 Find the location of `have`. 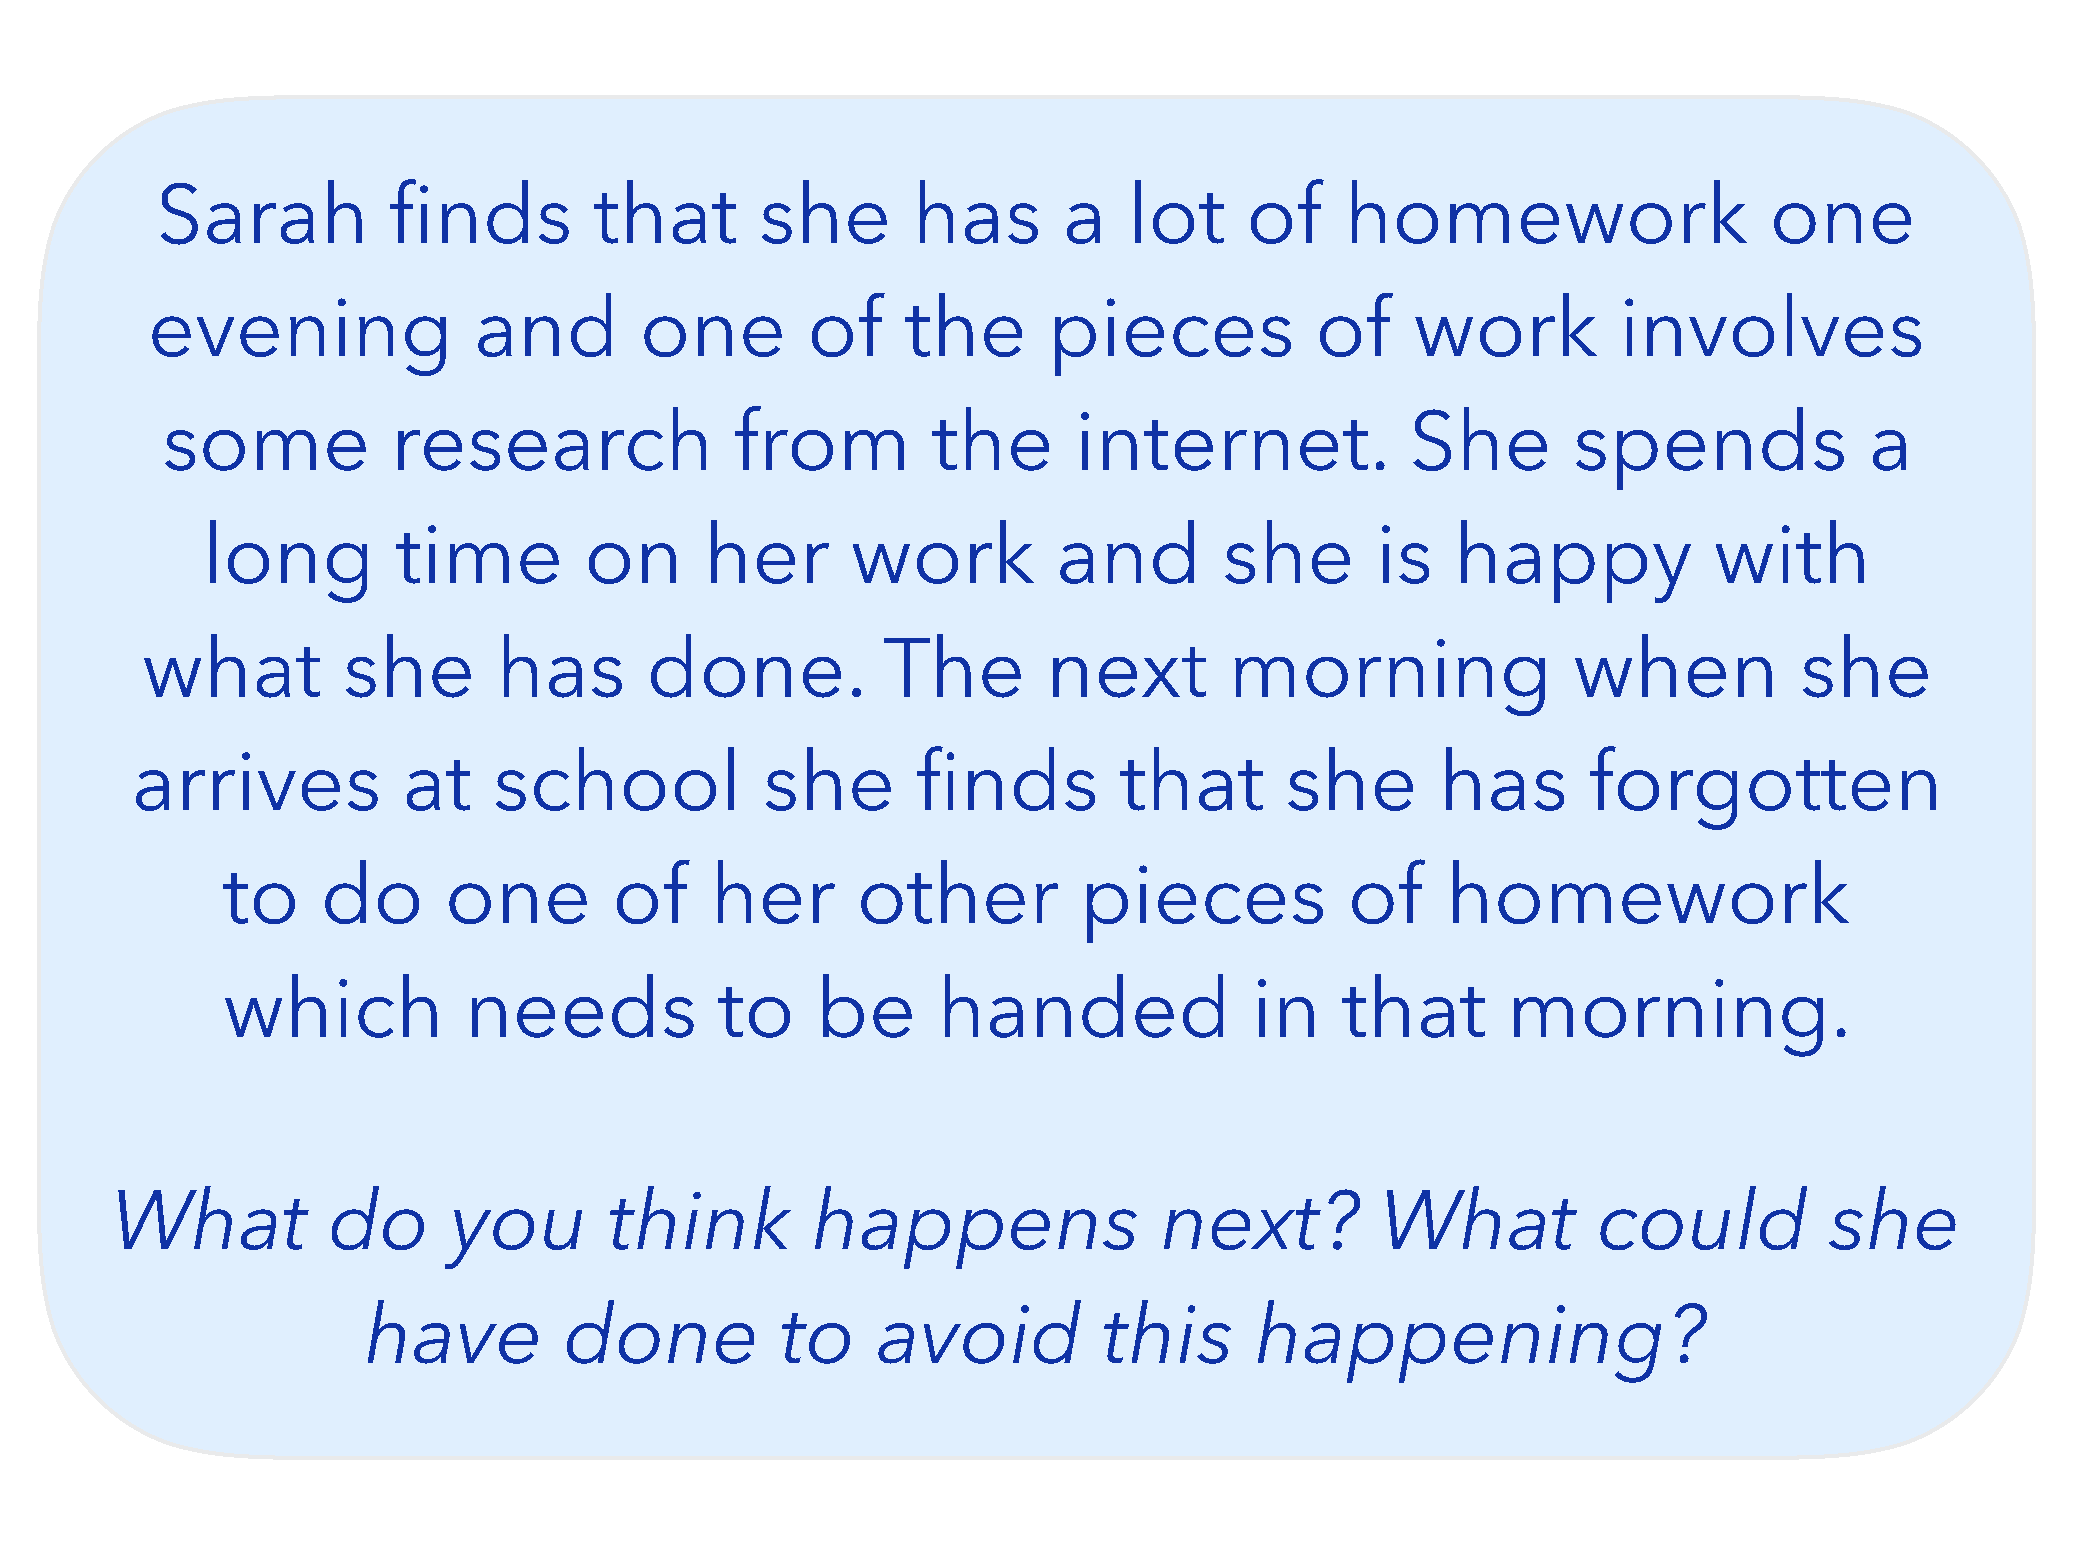

have is located at coordinates (453, 1332).
